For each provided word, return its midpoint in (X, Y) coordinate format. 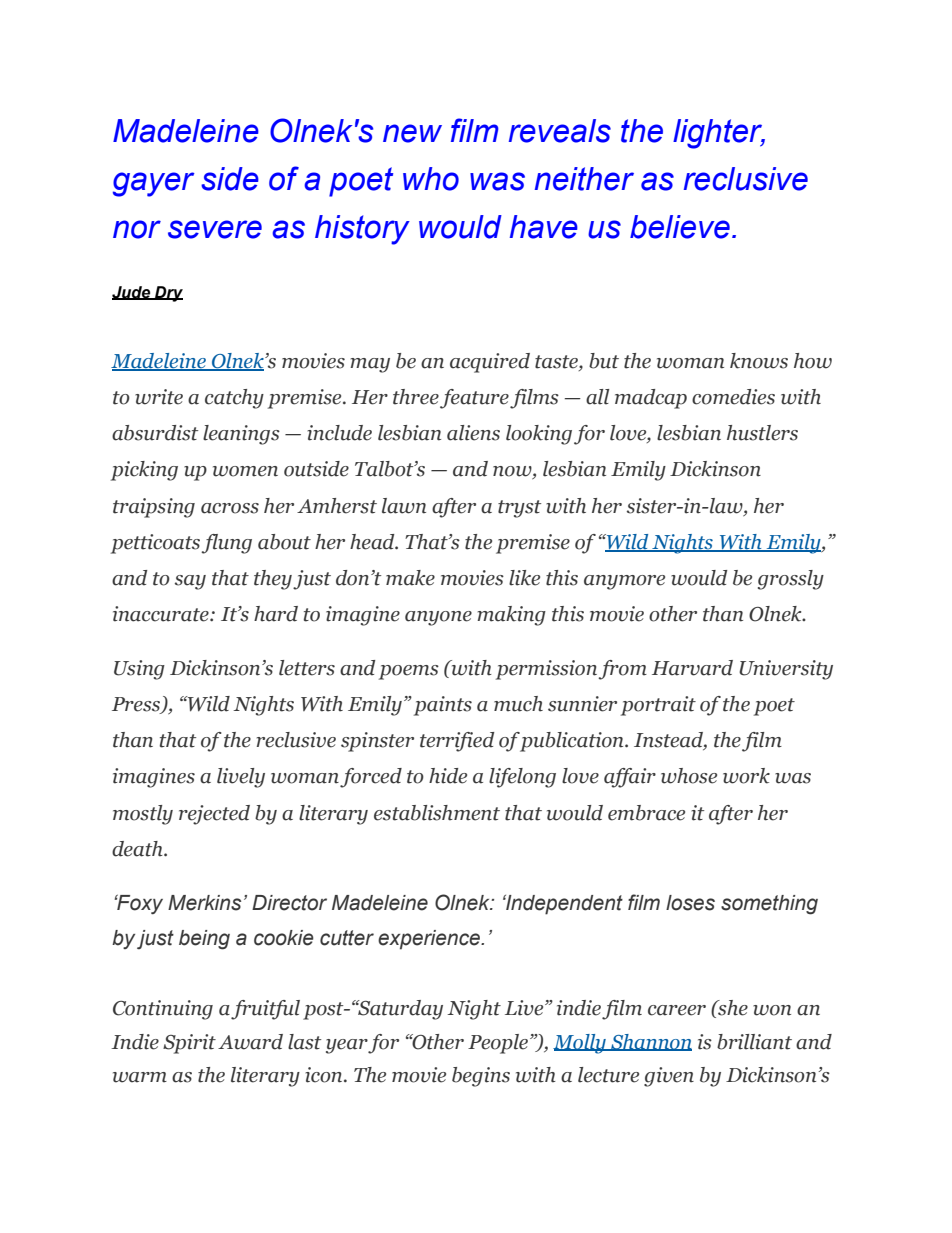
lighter (719, 134)
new (412, 133)
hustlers (762, 433)
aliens (473, 433)
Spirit (189, 1044)
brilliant (754, 1042)
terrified (457, 742)
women (245, 471)
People (498, 1044)
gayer (153, 184)
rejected (214, 815)
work (746, 776)
